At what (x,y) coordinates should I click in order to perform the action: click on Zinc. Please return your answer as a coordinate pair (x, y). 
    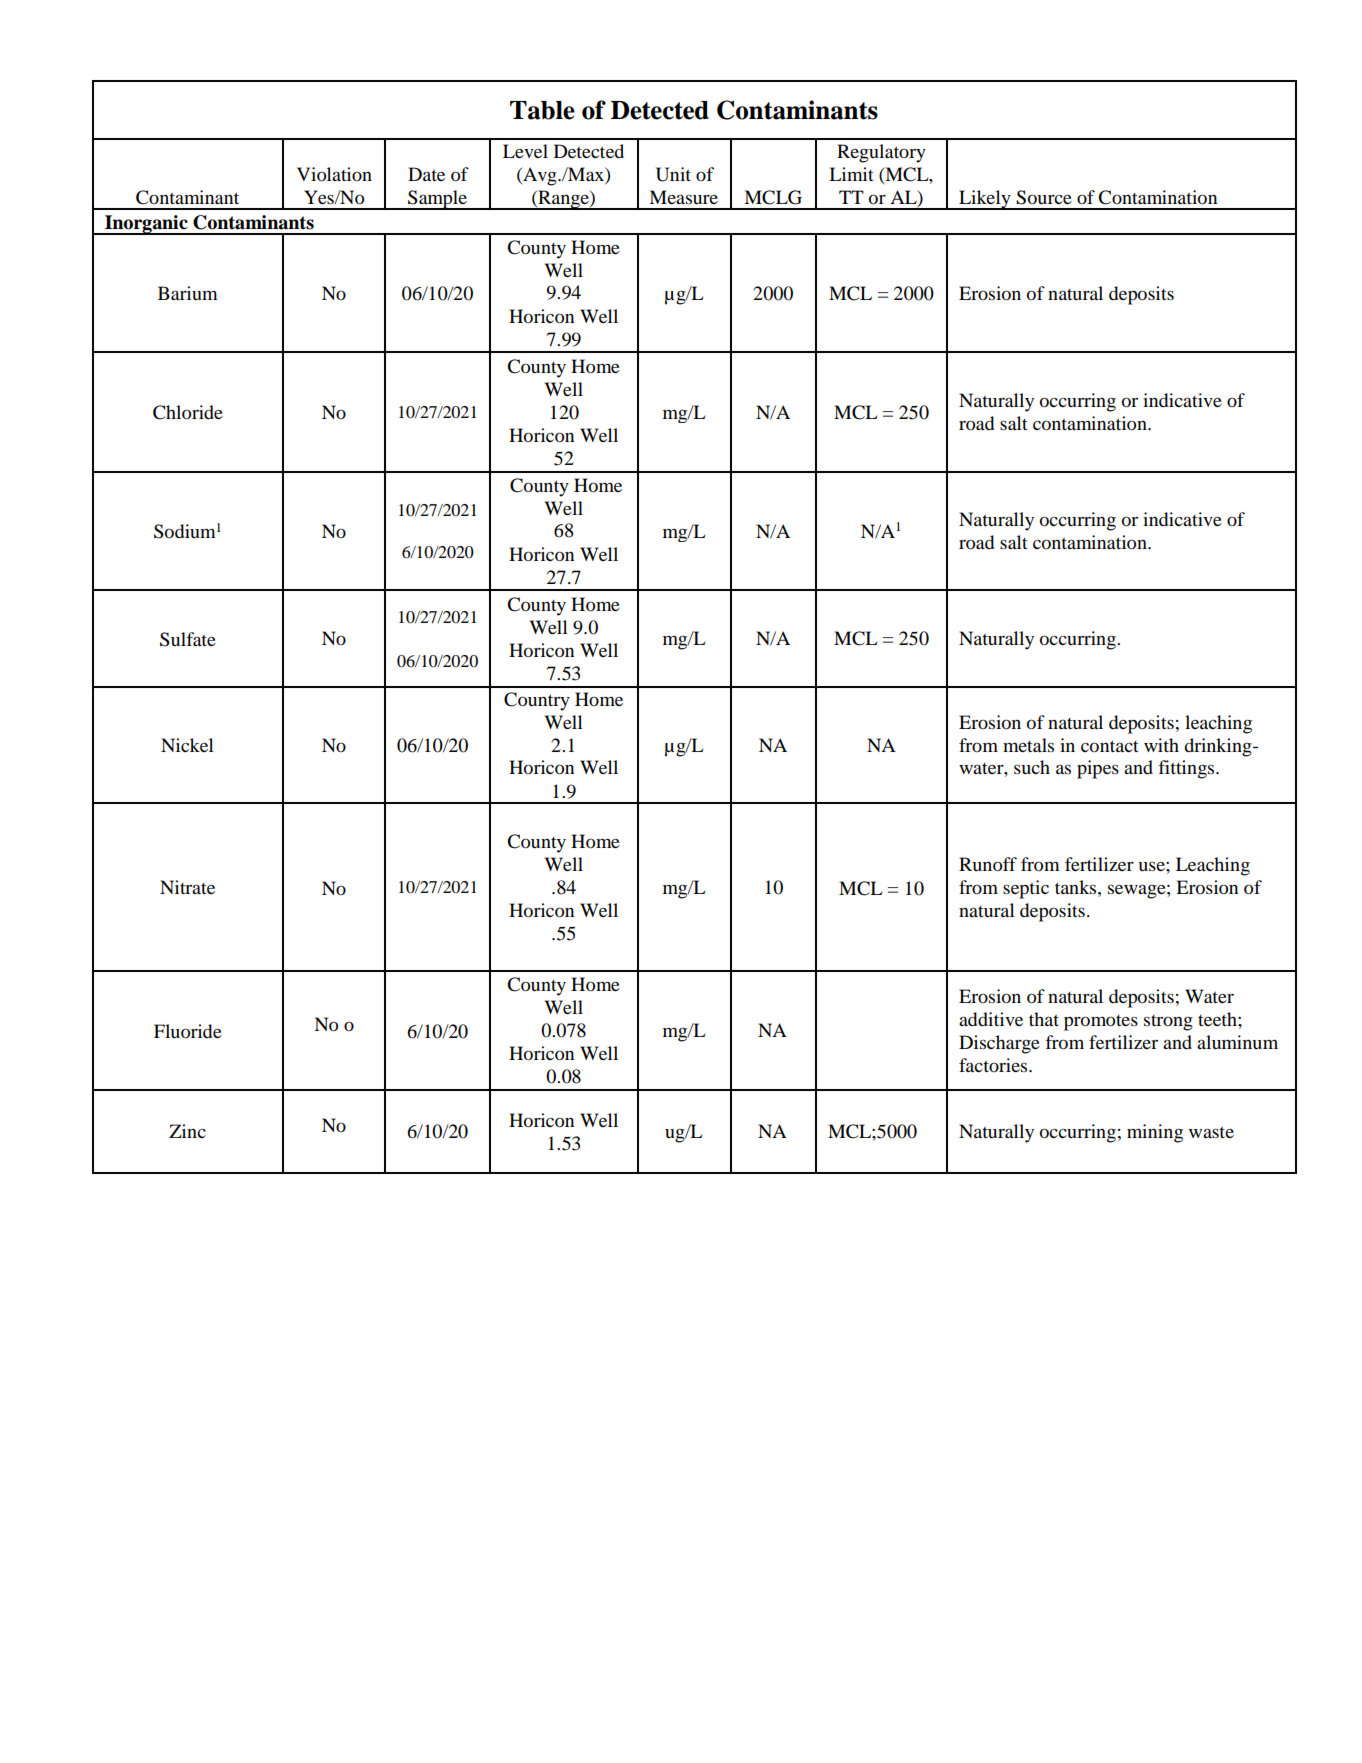
    Looking at the image, I should click on (187, 1131).
